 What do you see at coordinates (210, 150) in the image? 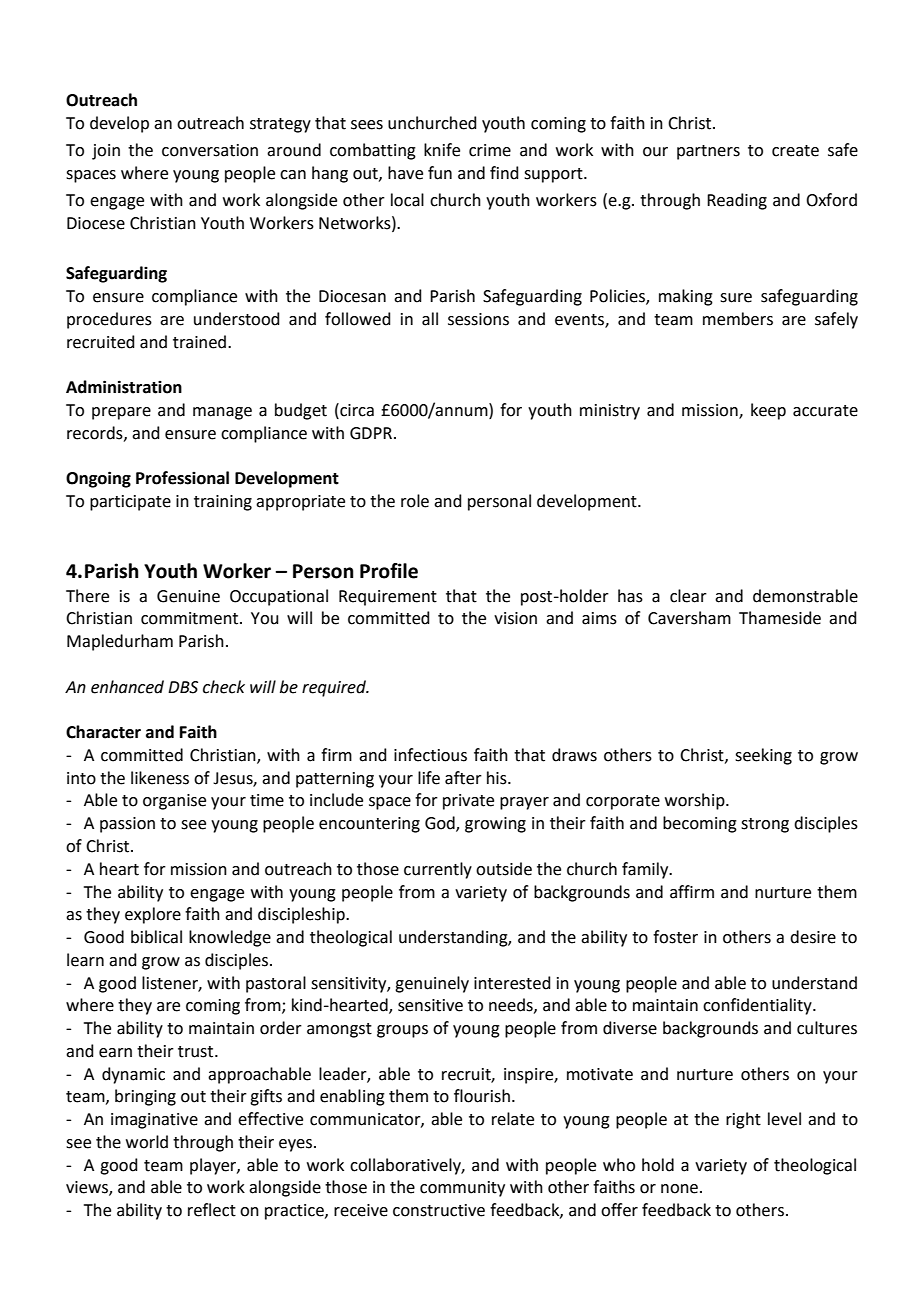
I see `conversation` at bounding box center [210, 150].
